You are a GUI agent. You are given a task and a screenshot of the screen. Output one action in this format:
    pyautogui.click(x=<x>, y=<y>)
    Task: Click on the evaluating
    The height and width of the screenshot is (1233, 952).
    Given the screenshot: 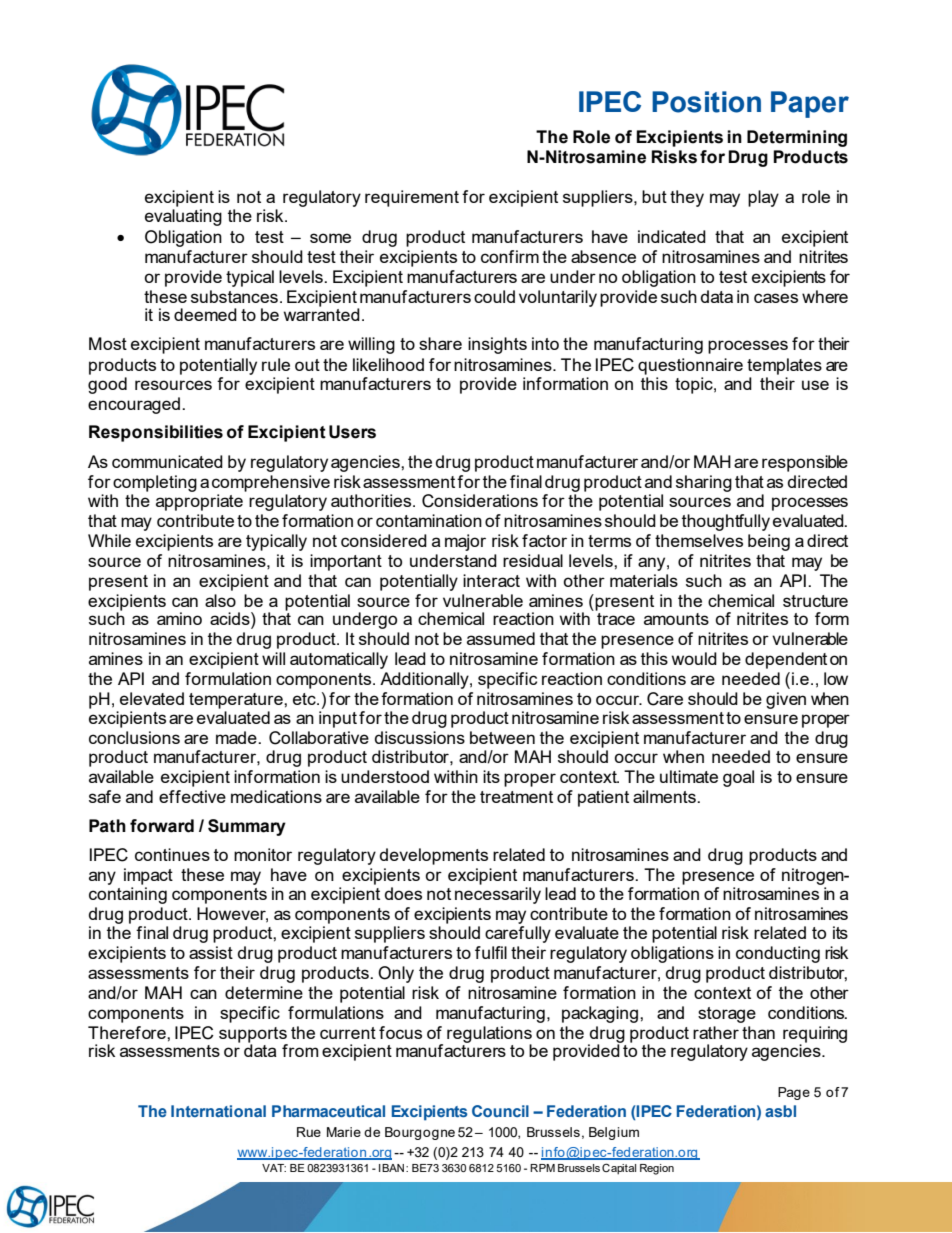 What is the action you would take?
    pyautogui.click(x=183, y=217)
